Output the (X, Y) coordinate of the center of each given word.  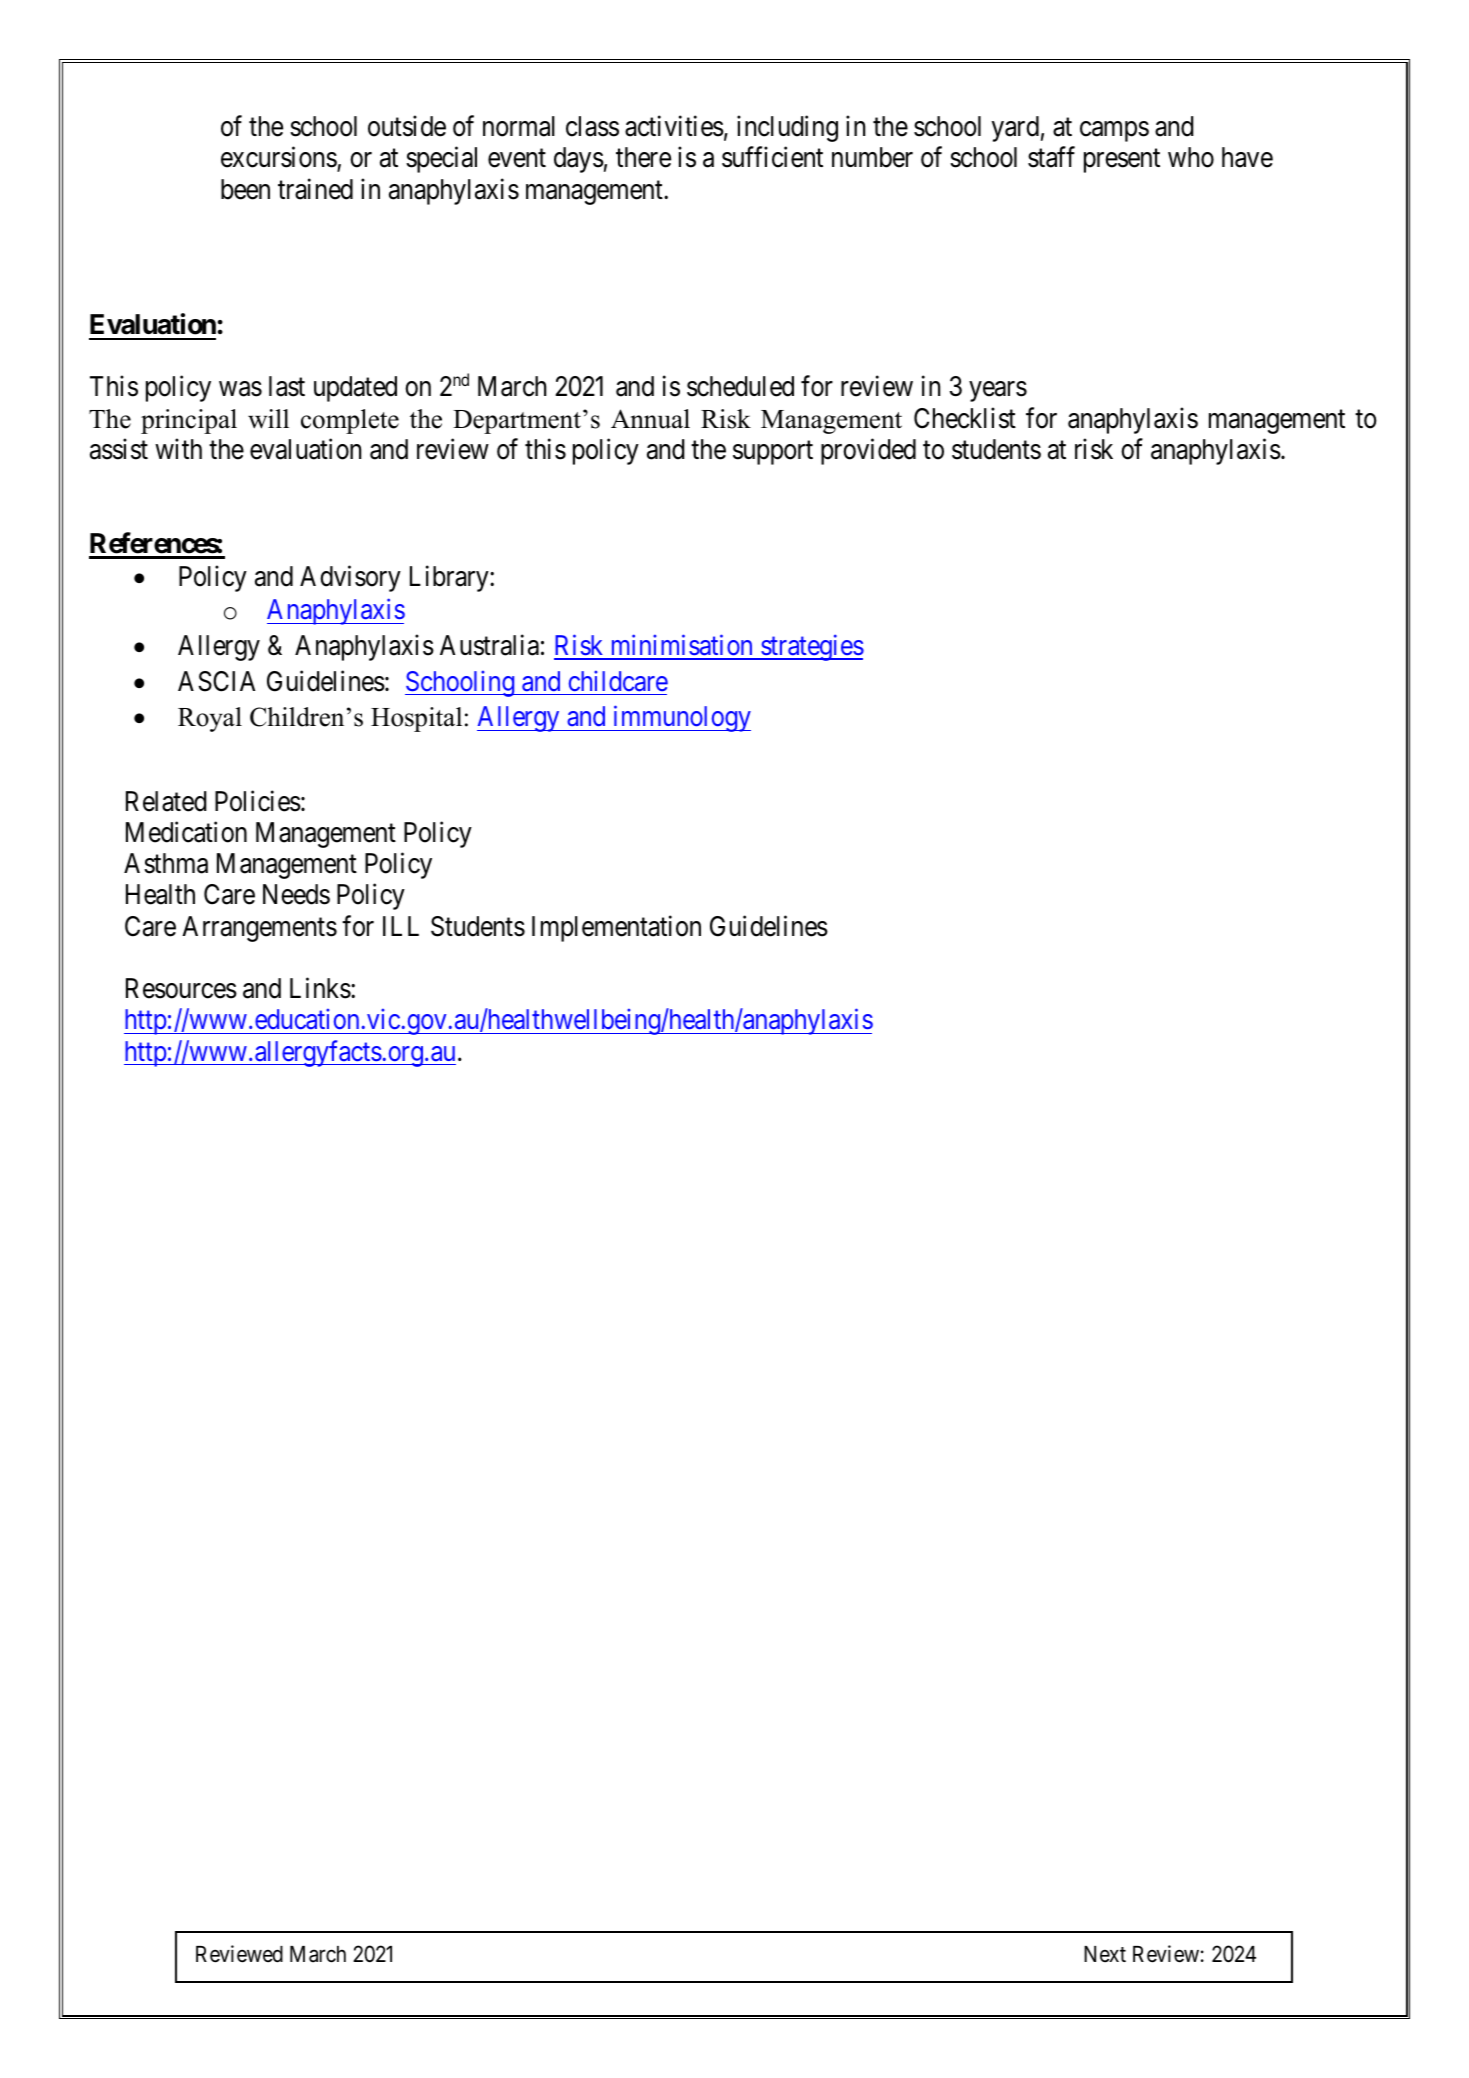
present (1122, 161)
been (245, 189)
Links (320, 988)
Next (1105, 1954)
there (643, 157)
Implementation (616, 928)
